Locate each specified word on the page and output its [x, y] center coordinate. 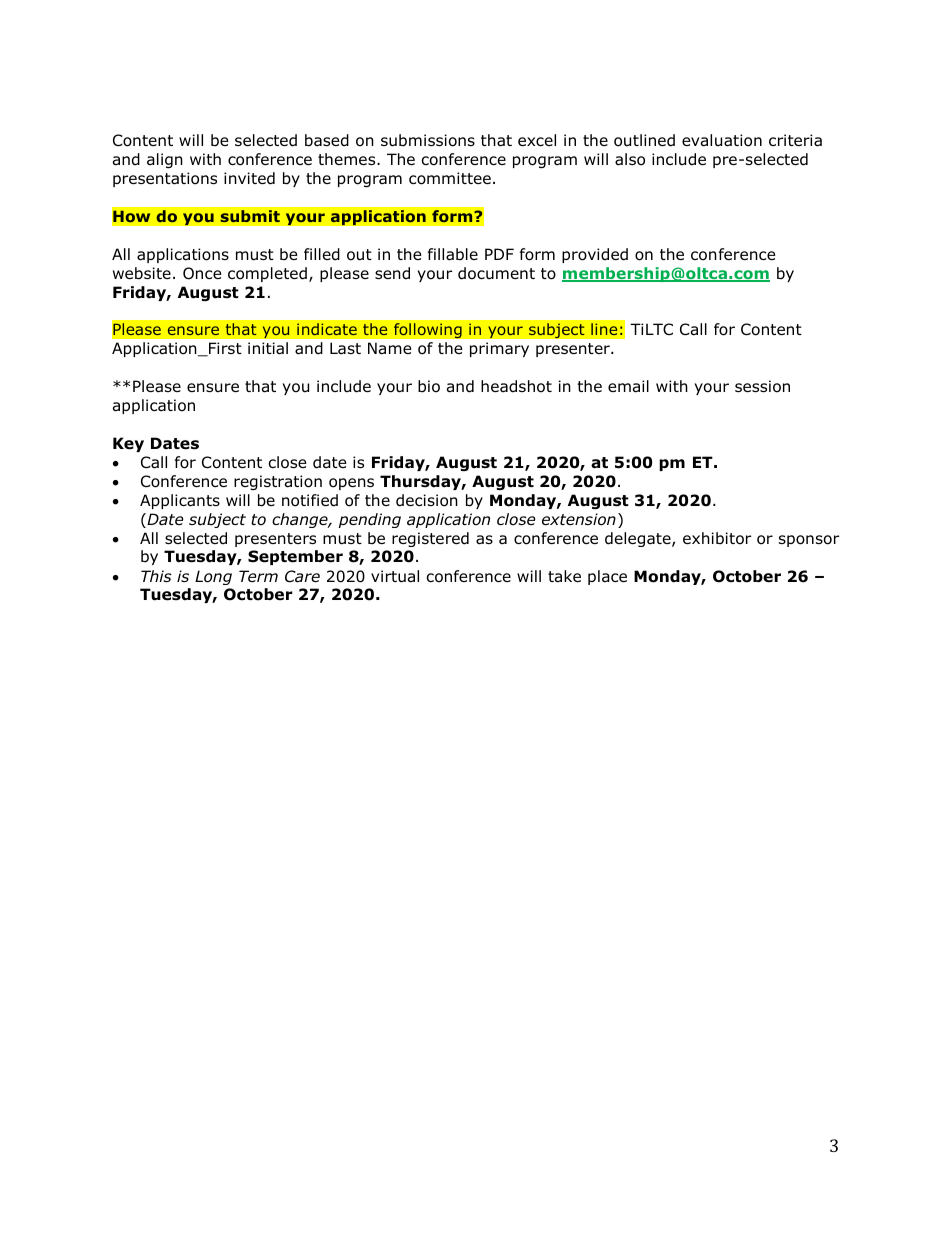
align [165, 160]
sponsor [809, 541]
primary [499, 349]
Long [213, 577]
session [762, 386]
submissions [428, 140]
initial [268, 348]
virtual [395, 576]
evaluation [722, 140]
